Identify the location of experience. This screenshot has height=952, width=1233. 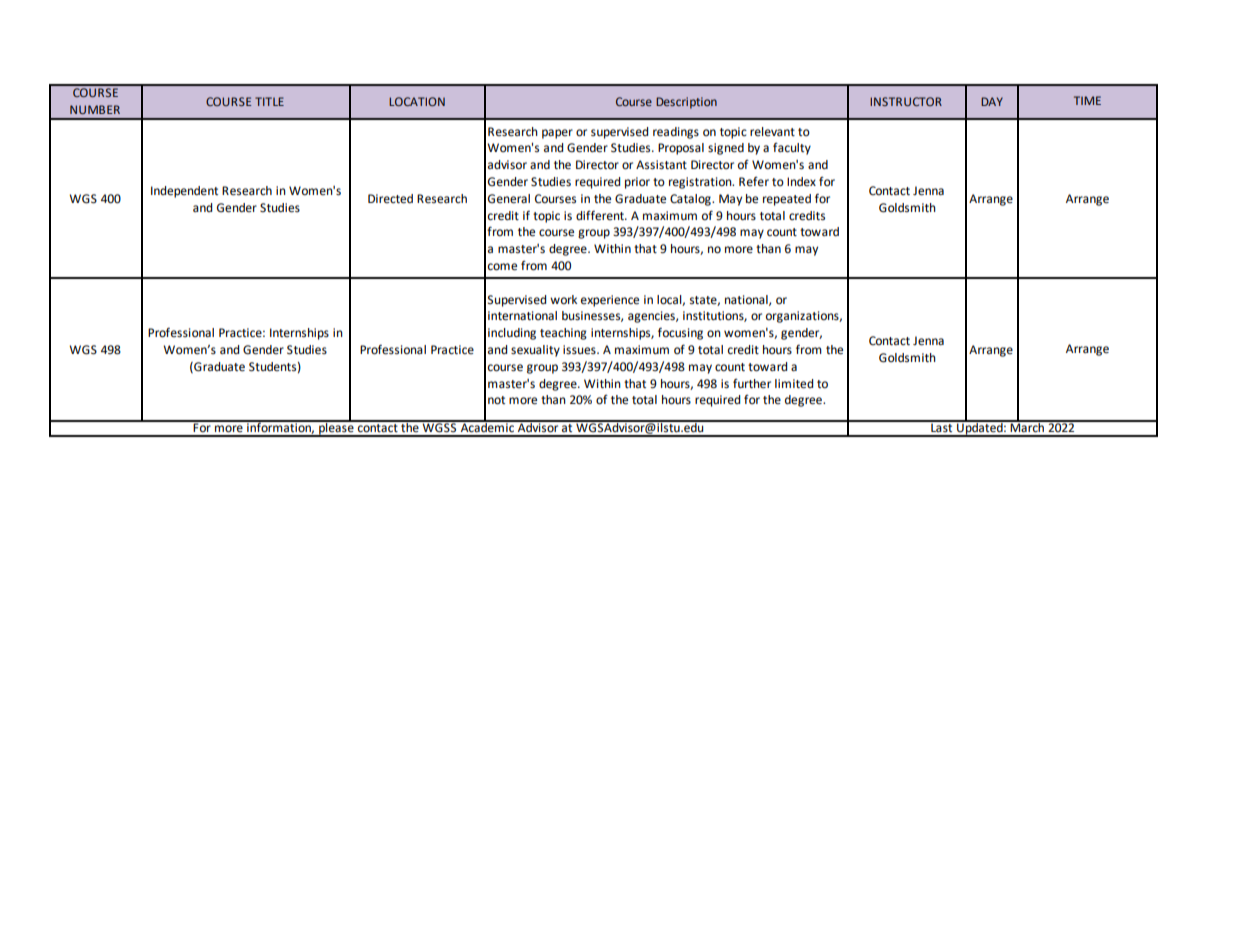
(610, 301).
